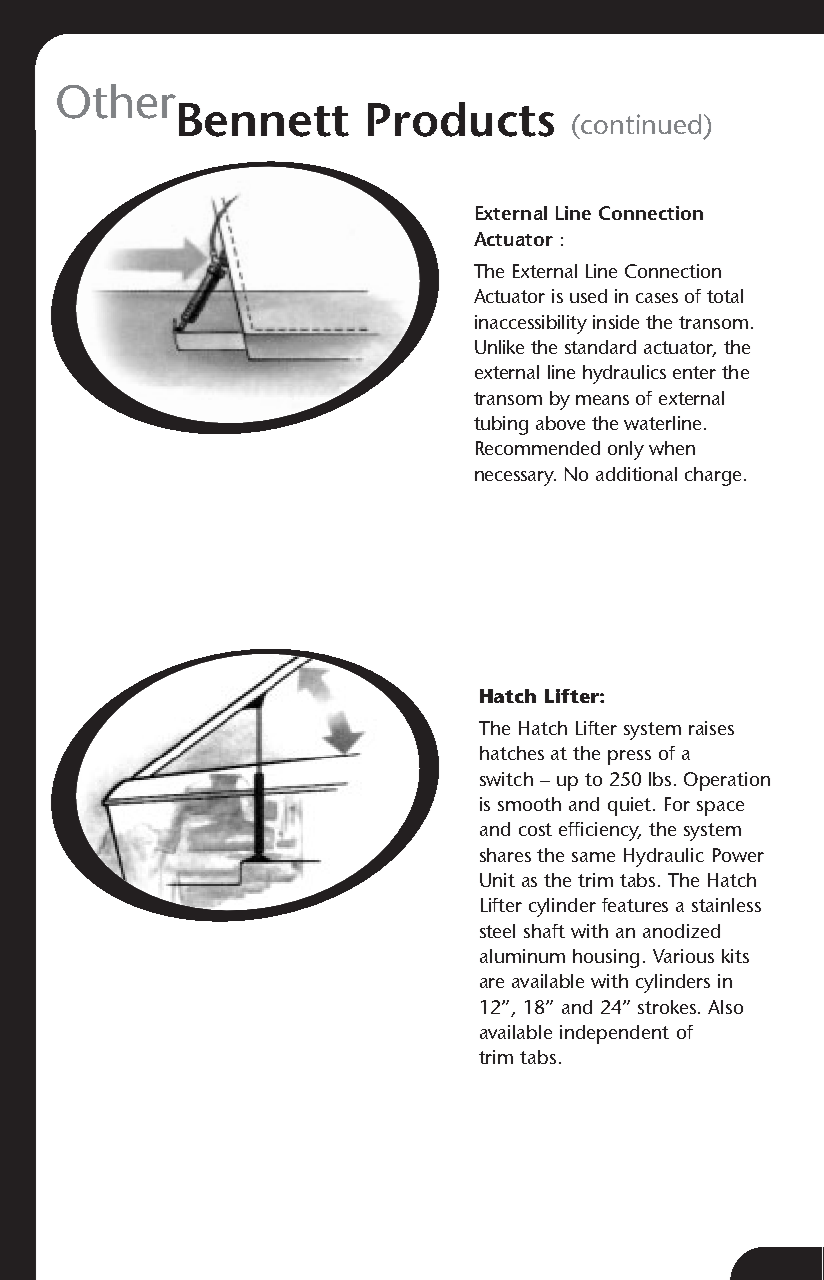 The image size is (824, 1280). I want to click on total, so click(725, 296).
